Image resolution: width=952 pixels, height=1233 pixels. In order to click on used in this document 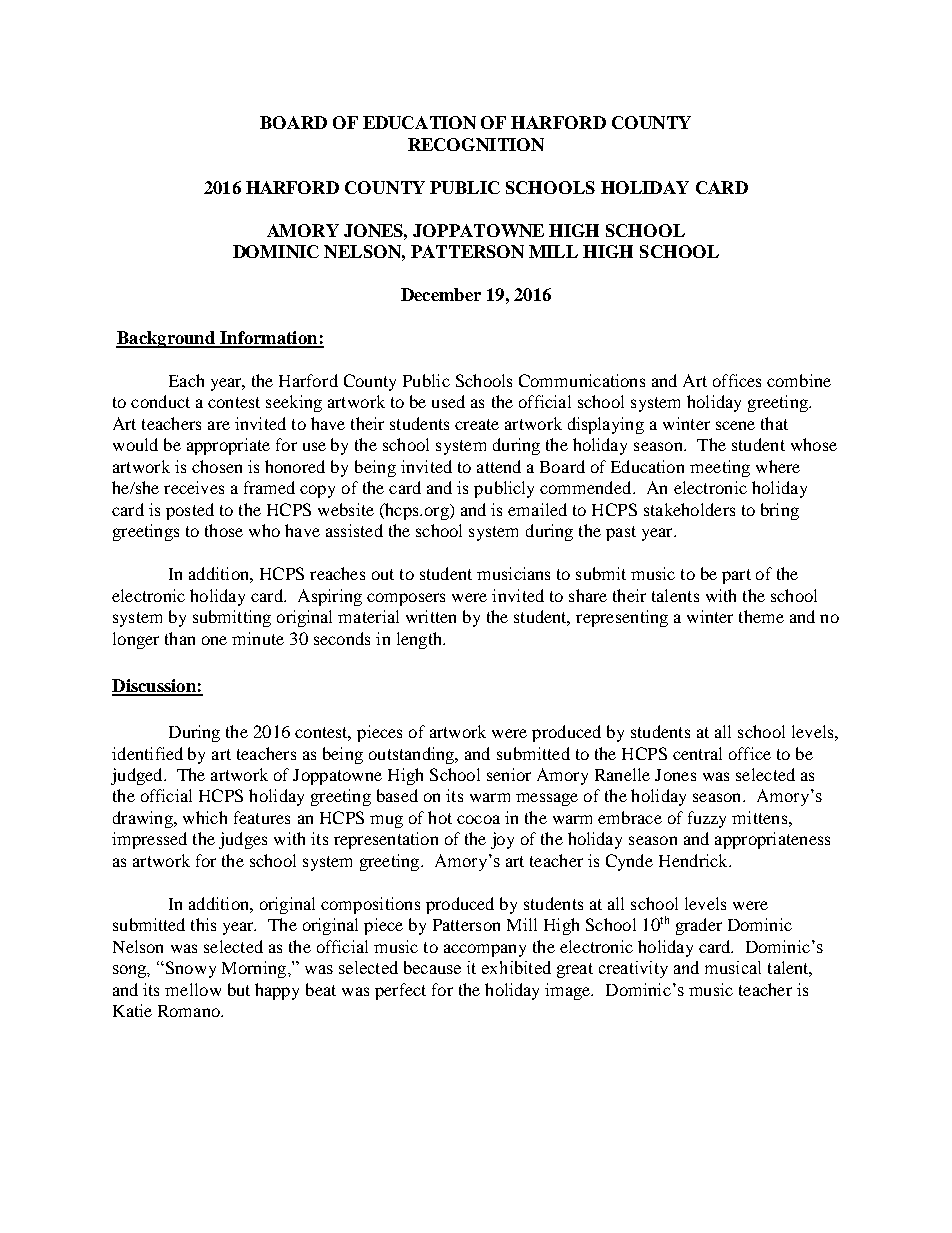, I will do `click(448, 401)`.
